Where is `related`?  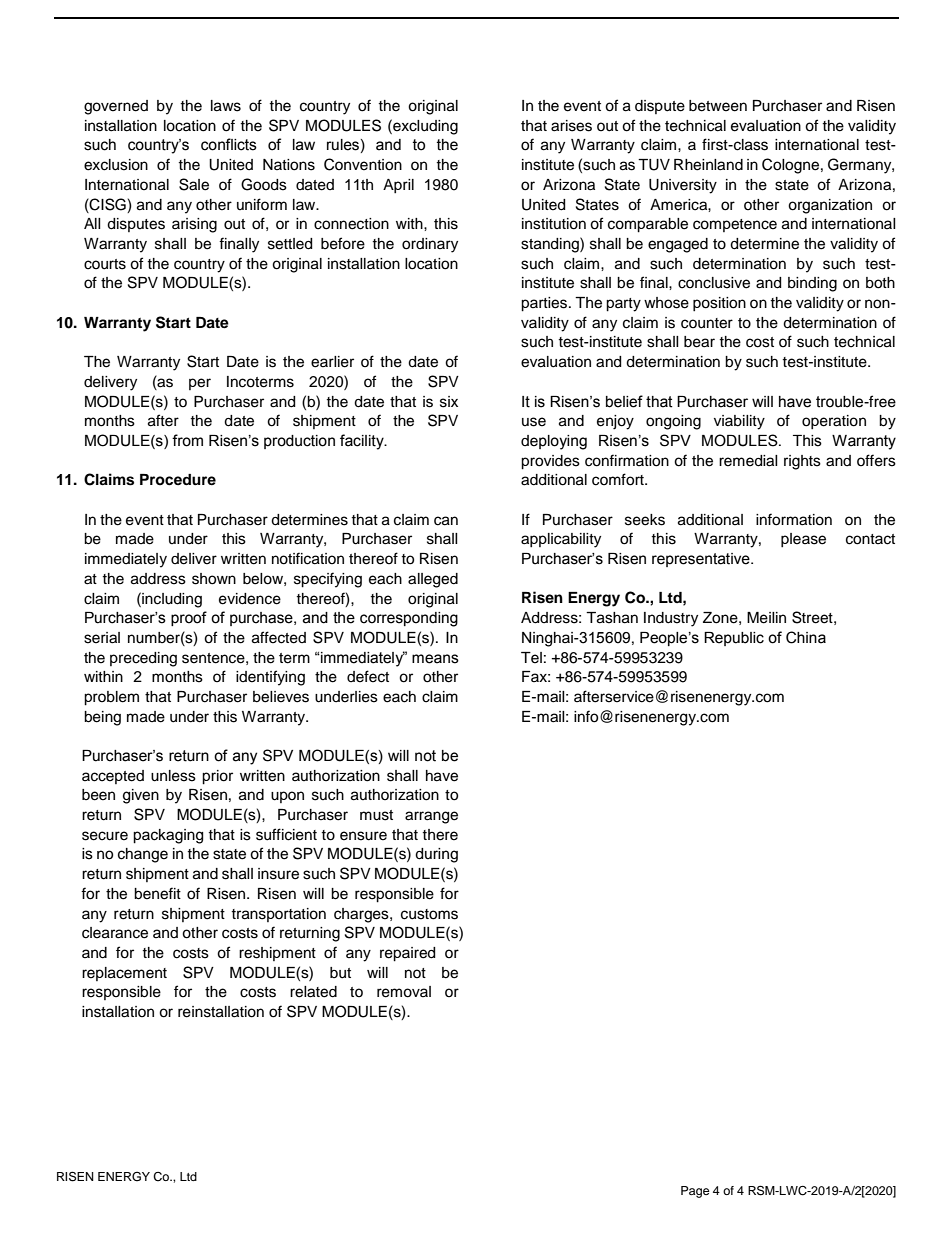
related is located at coordinates (313, 992).
